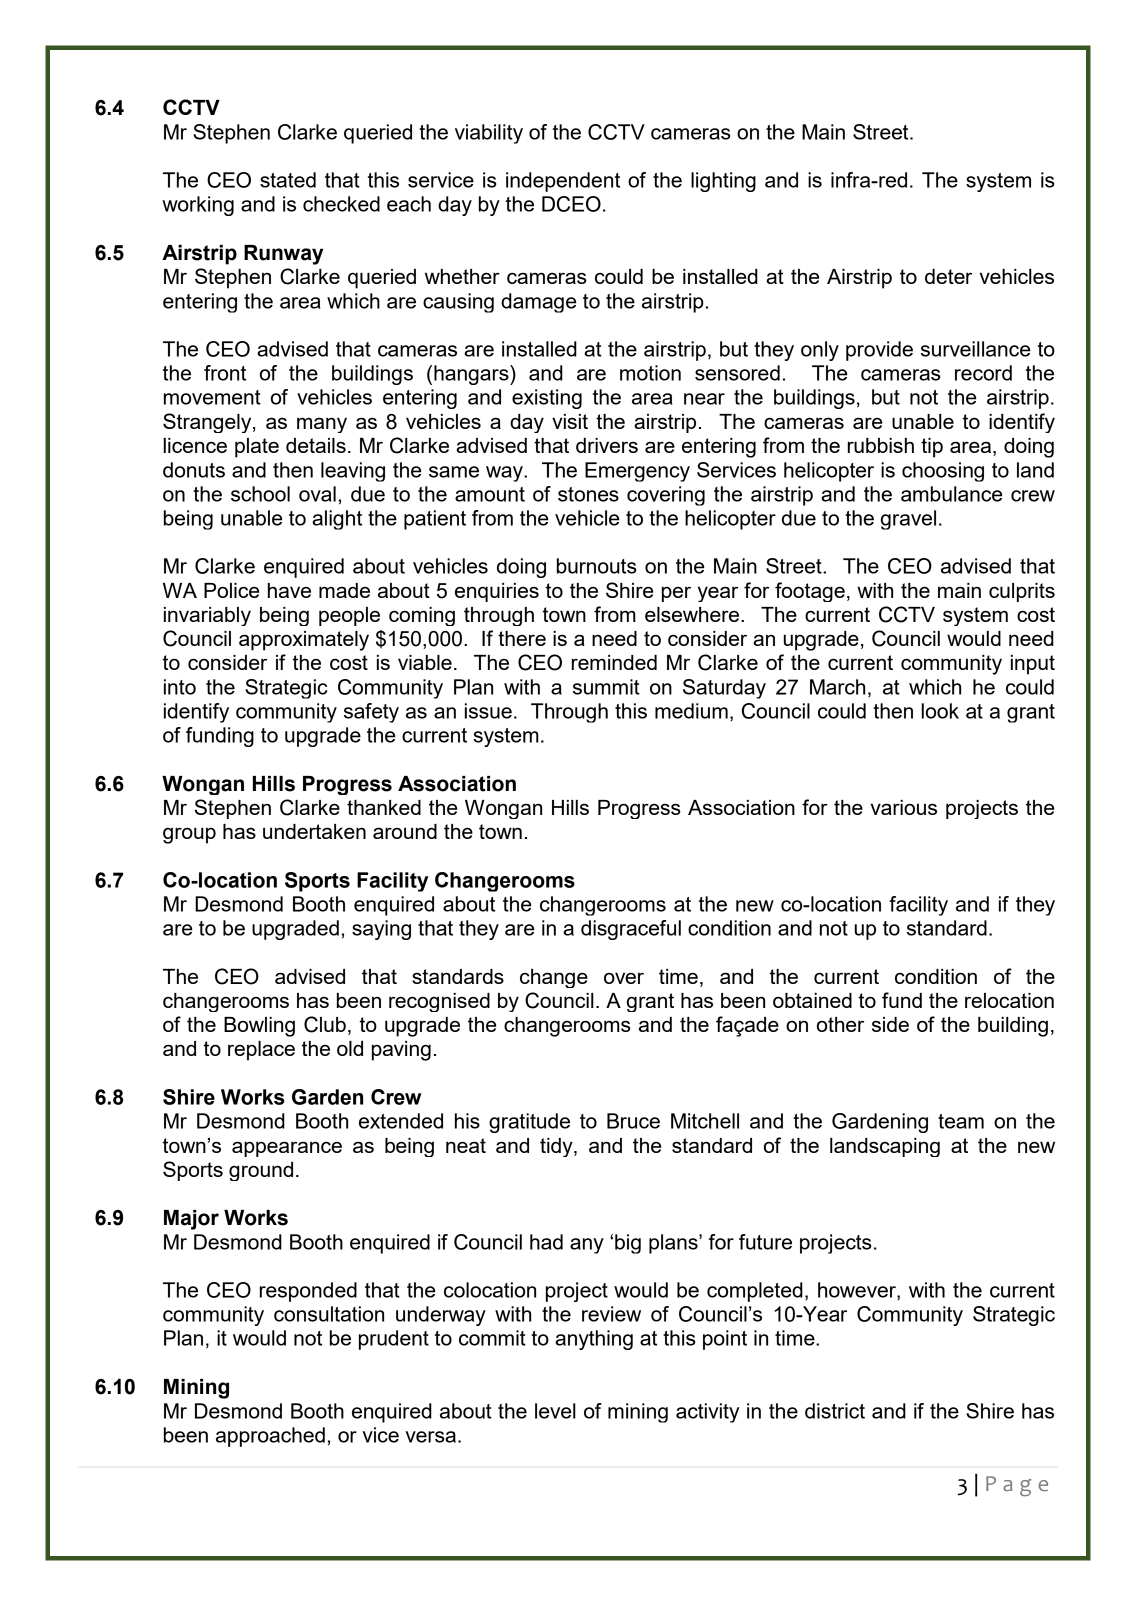  Describe the element at coordinates (948, 276) in the screenshot. I see `deter` at that location.
